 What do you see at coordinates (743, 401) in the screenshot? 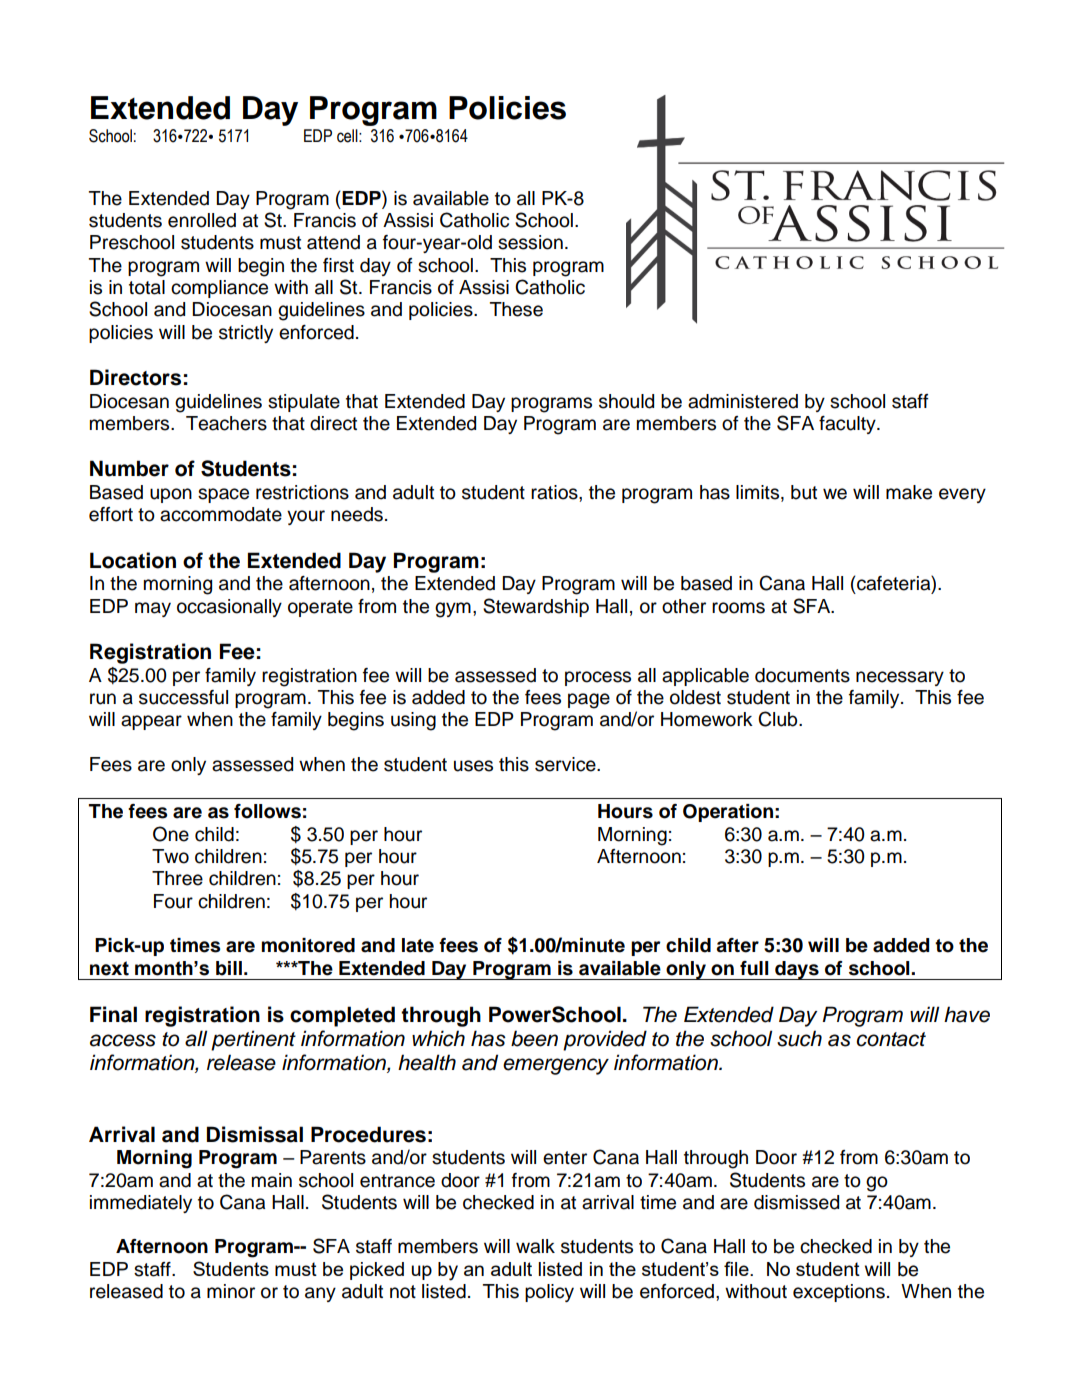
I see `administered` at bounding box center [743, 401].
